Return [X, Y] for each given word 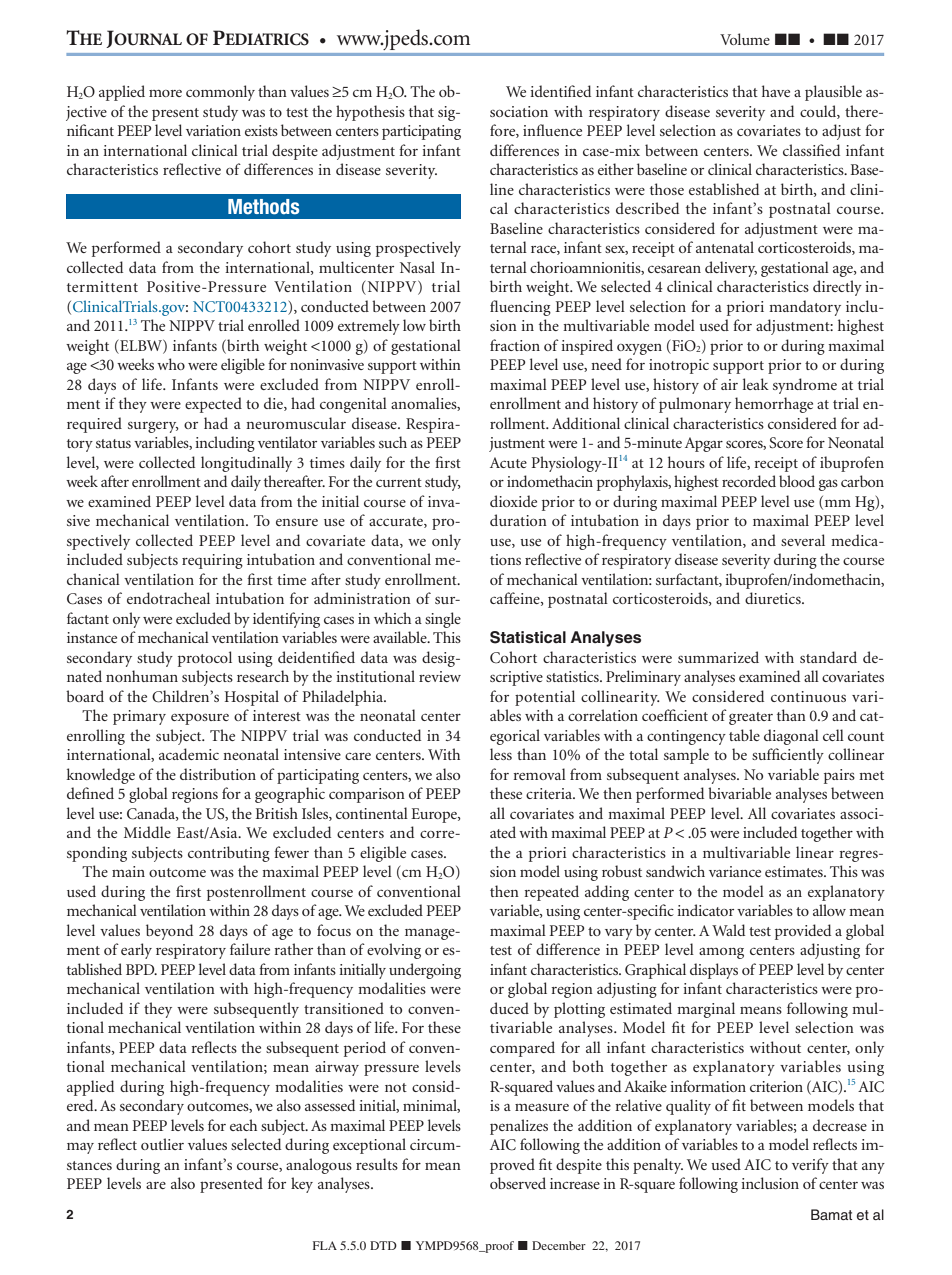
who [171, 364]
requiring [212, 561]
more [165, 93]
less [501, 754]
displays [714, 971]
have [776, 91]
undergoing [425, 971]
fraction [515, 345]
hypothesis [370, 113]
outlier [162, 1144]
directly [837, 288]
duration [518, 520]
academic [189, 754]
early [136, 951]
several [803, 540]
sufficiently [788, 756]
